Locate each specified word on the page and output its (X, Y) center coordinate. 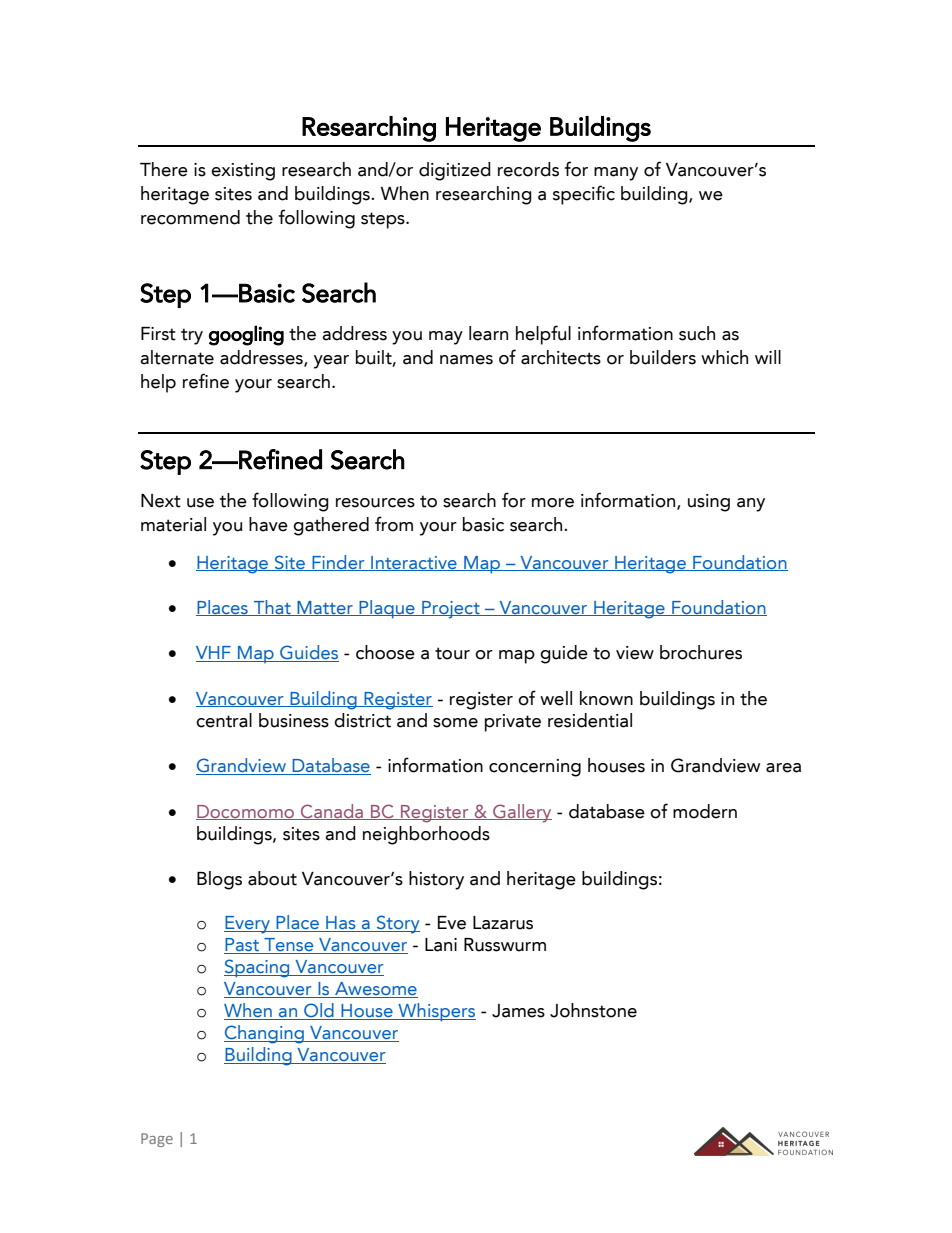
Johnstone (593, 1010)
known (606, 698)
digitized (455, 171)
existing (243, 172)
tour (452, 653)
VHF (214, 654)
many (616, 174)
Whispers (436, 1012)
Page (157, 1140)
